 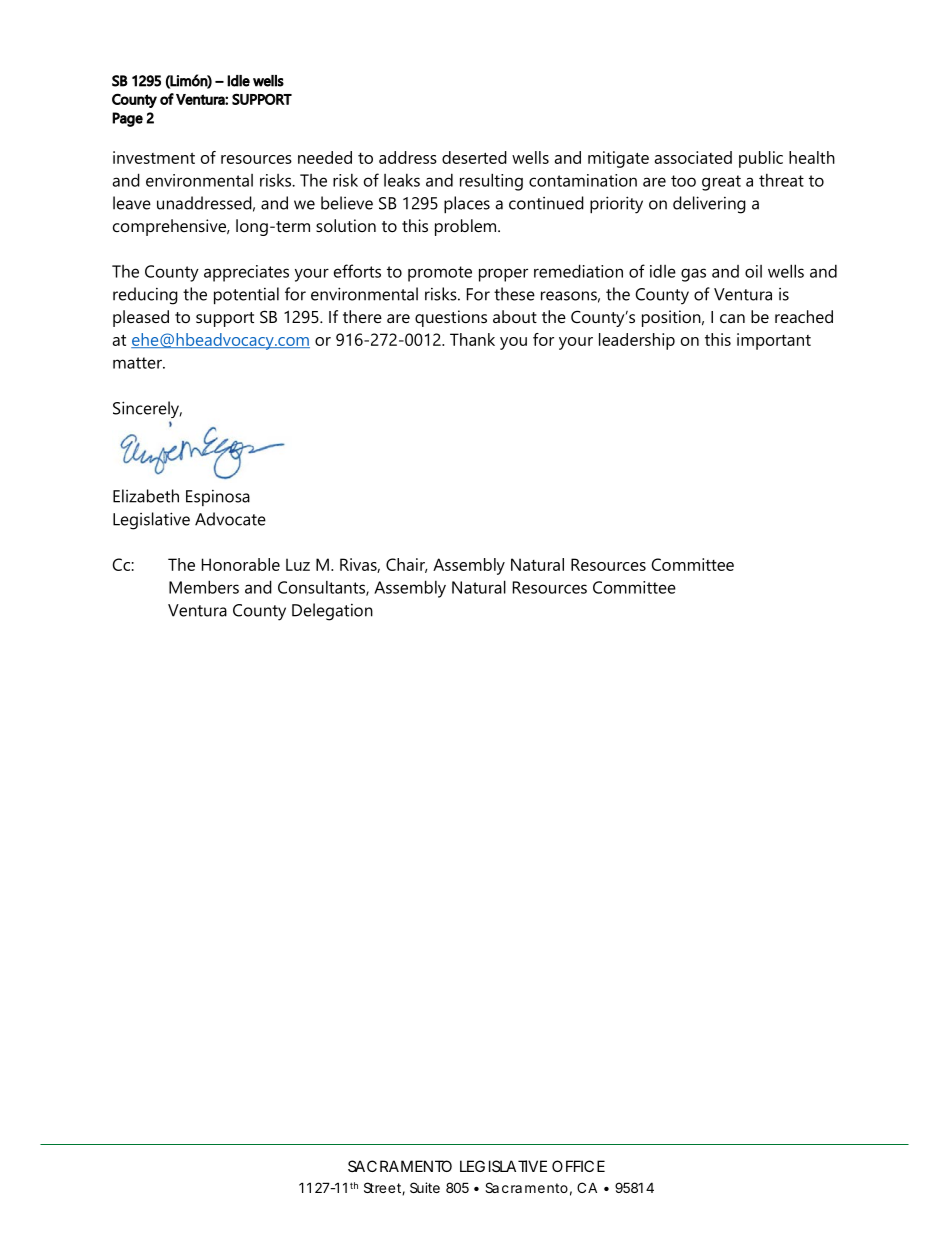 I want to click on public, so click(x=761, y=159).
